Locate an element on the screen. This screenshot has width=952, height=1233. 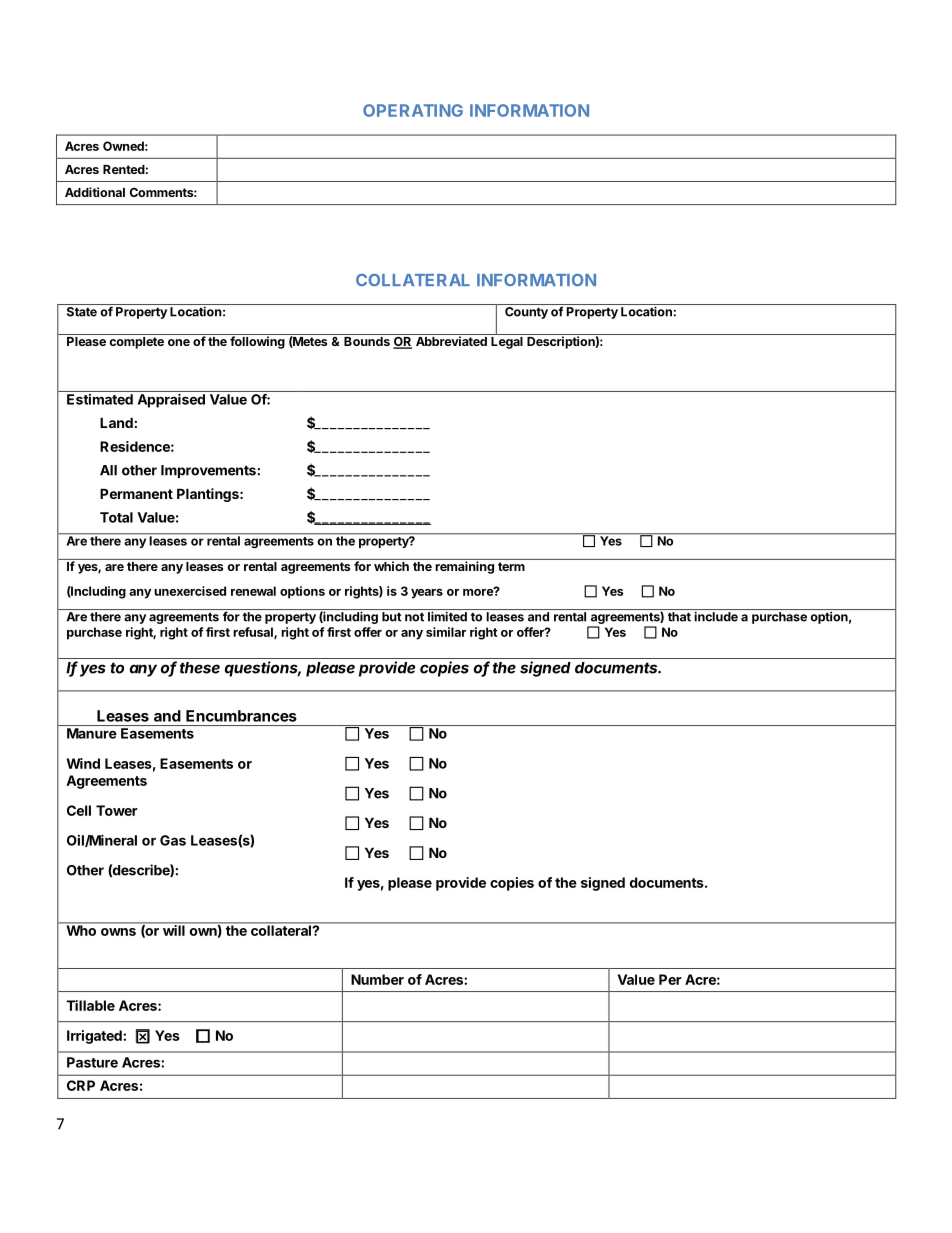
Number is located at coordinates (377, 979).
